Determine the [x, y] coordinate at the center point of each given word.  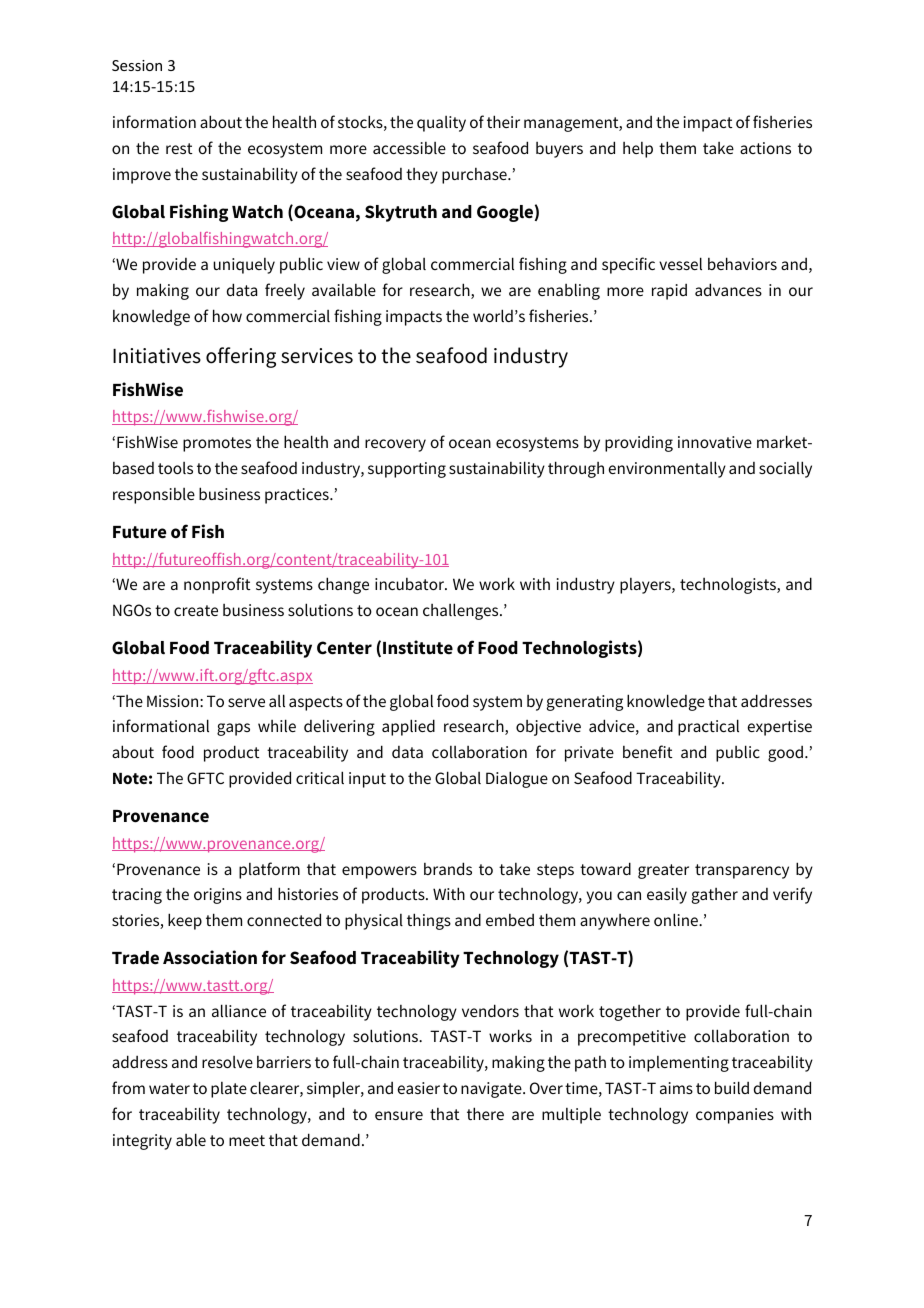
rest [179, 148]
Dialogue [517, 779]
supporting [407, 470]
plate [229, 1090]
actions [765, 148]
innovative [715, 442]
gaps [233, 729]
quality [441, 124]
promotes [217, 444]
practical [708, 727]
